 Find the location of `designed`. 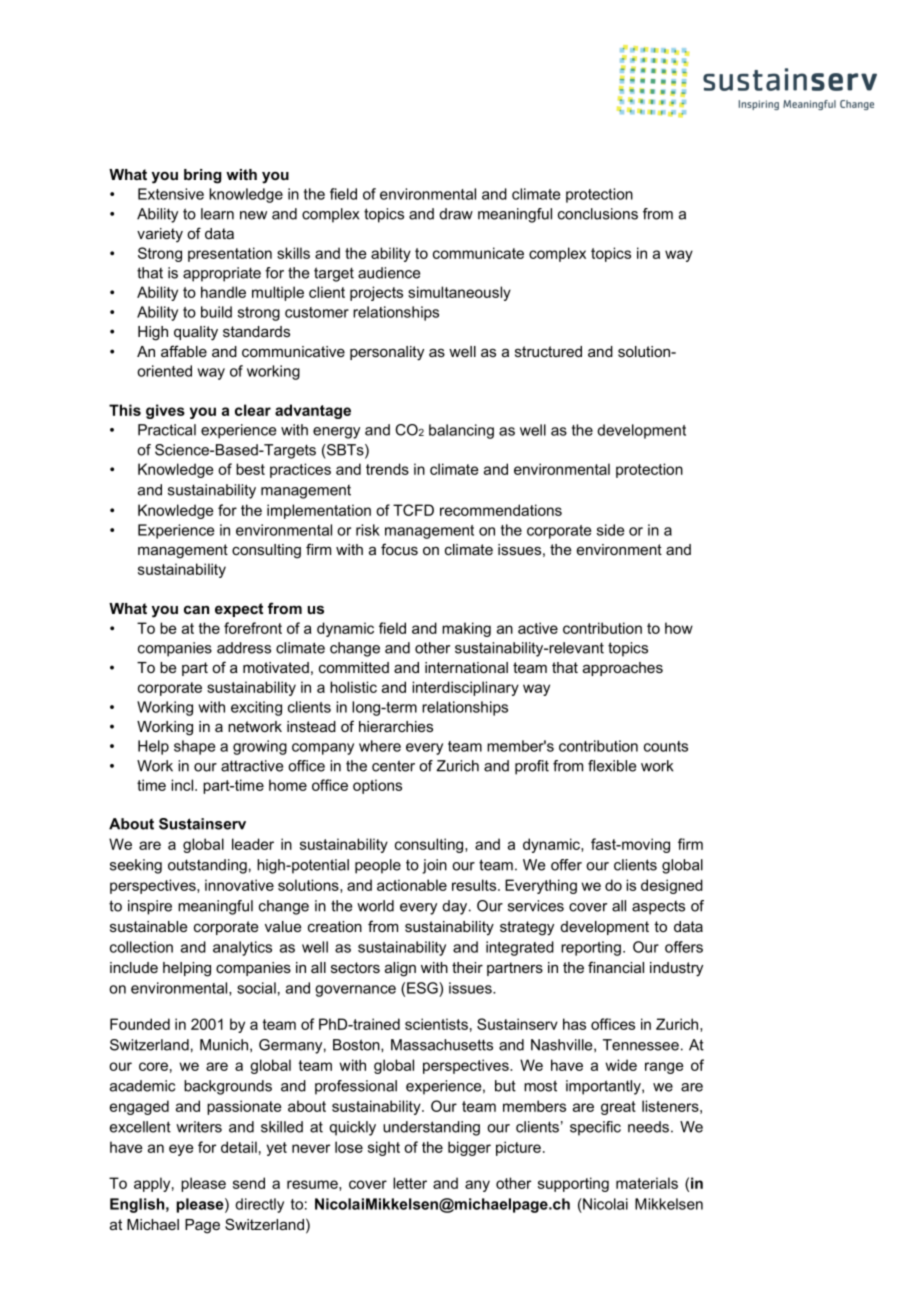

designed is located at coordinates (672, 886).
